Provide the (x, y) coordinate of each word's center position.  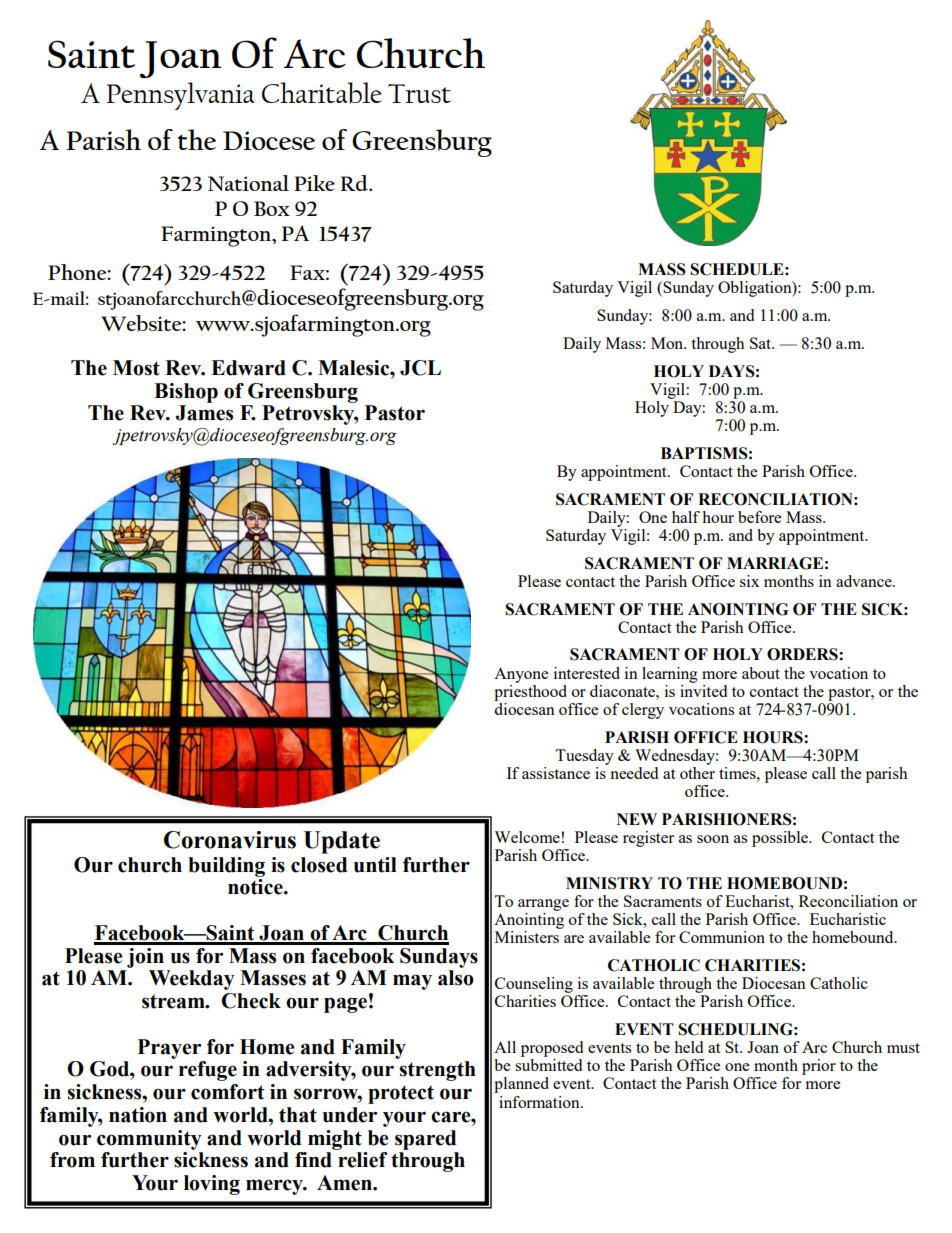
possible (781, 839)
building (226, 867)
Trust (419, 93)
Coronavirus (230, 840)
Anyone (521, 675)
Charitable (322, 93)
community (149, 1140)
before (759, 517)
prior (819, 1067)
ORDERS (803, 654)
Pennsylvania (180, 96)
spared (425, 1140)
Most (136, 368)
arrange (543, 905)
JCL (420, 368)
